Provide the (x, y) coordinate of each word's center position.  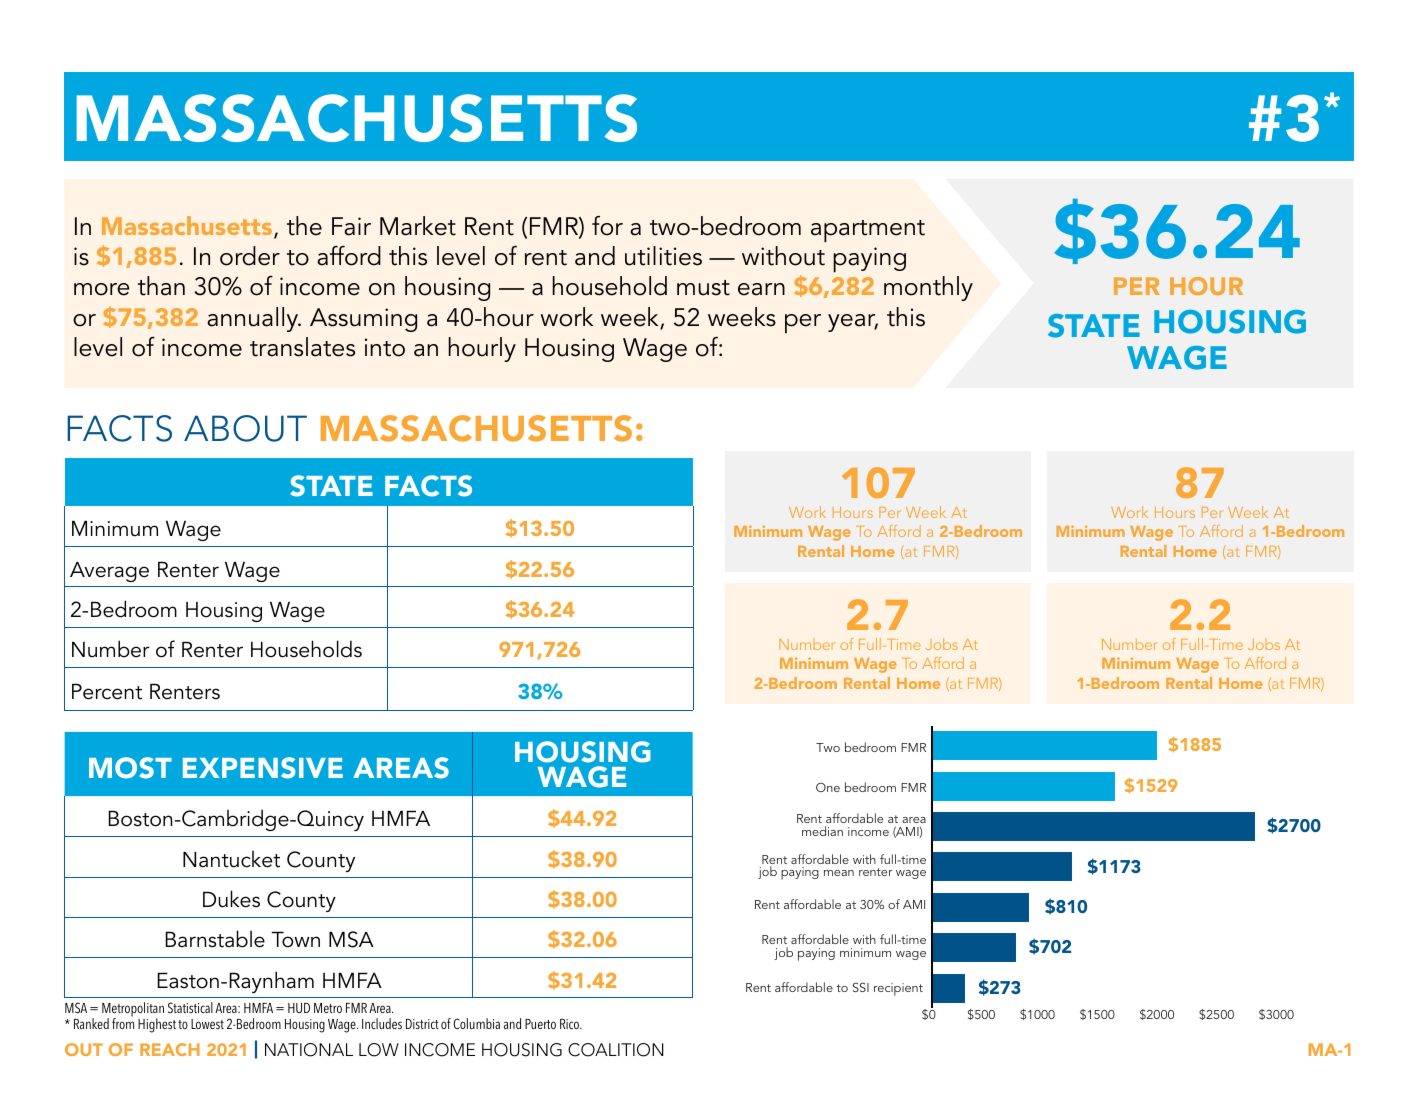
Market (418, 226)
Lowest (207, 1024)
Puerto (540, 1024)
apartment (868, 231)
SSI (861, 987)
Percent (107, 691)
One (828, 787)
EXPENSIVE (263, 768)
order (250, 256)
